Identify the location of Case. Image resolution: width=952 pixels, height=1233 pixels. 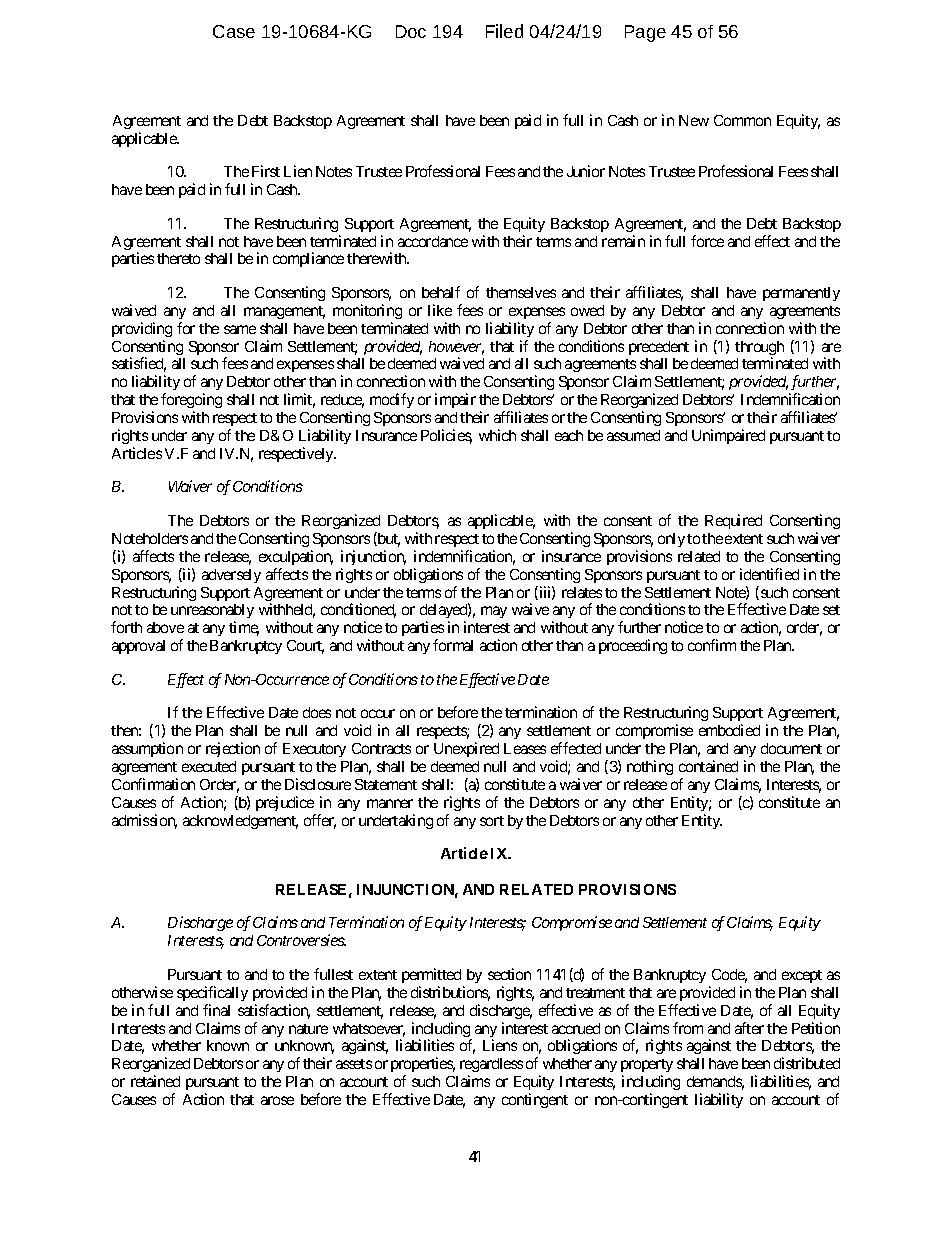
(234, 31).
